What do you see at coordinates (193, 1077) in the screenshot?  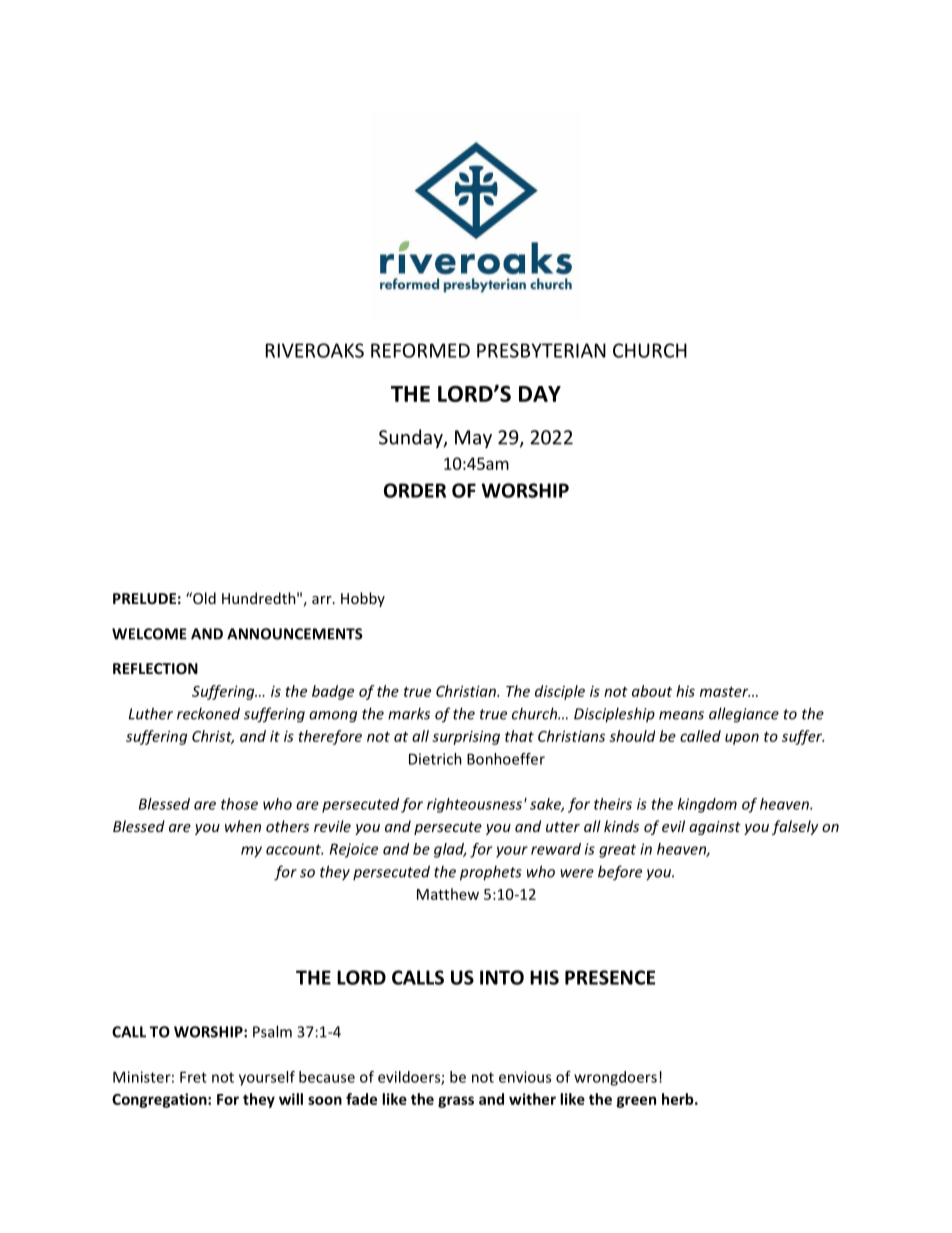 I see `Fret` at bounding box center [193, 1077].
